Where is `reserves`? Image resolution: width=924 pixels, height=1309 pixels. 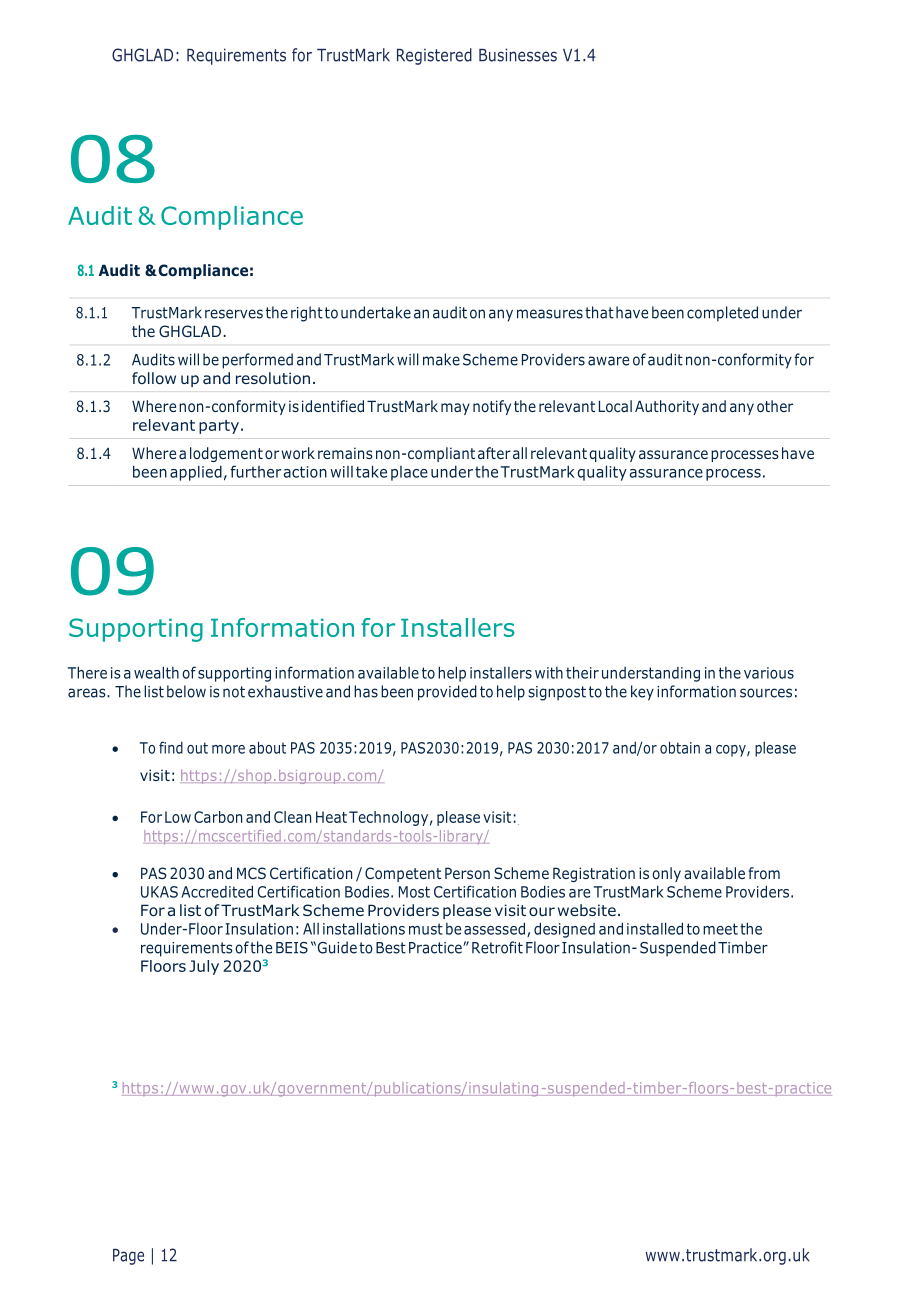
reserves is located at coordinates (234, 314).
